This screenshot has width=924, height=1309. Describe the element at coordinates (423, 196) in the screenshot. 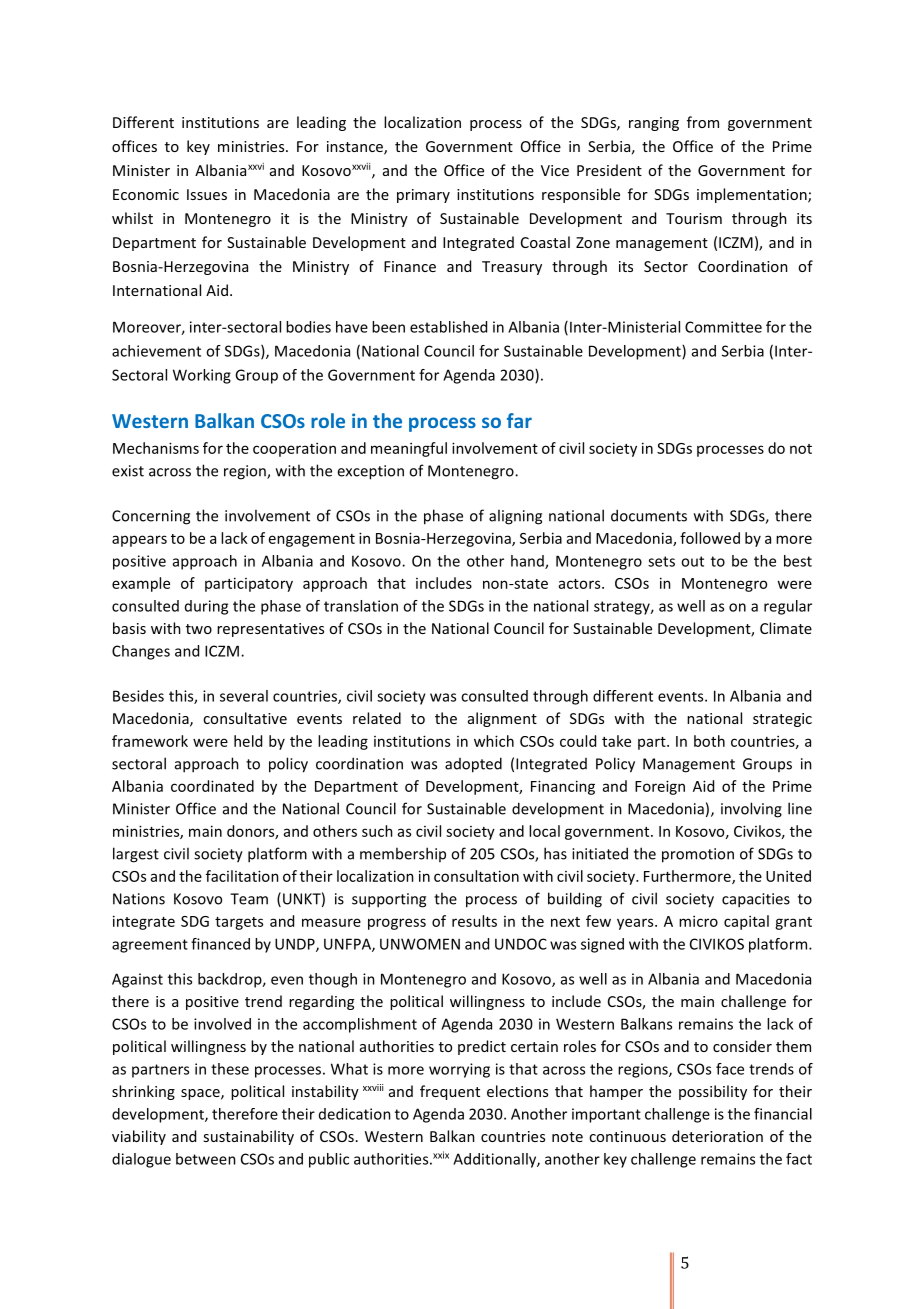

I see `primary` at that location.
